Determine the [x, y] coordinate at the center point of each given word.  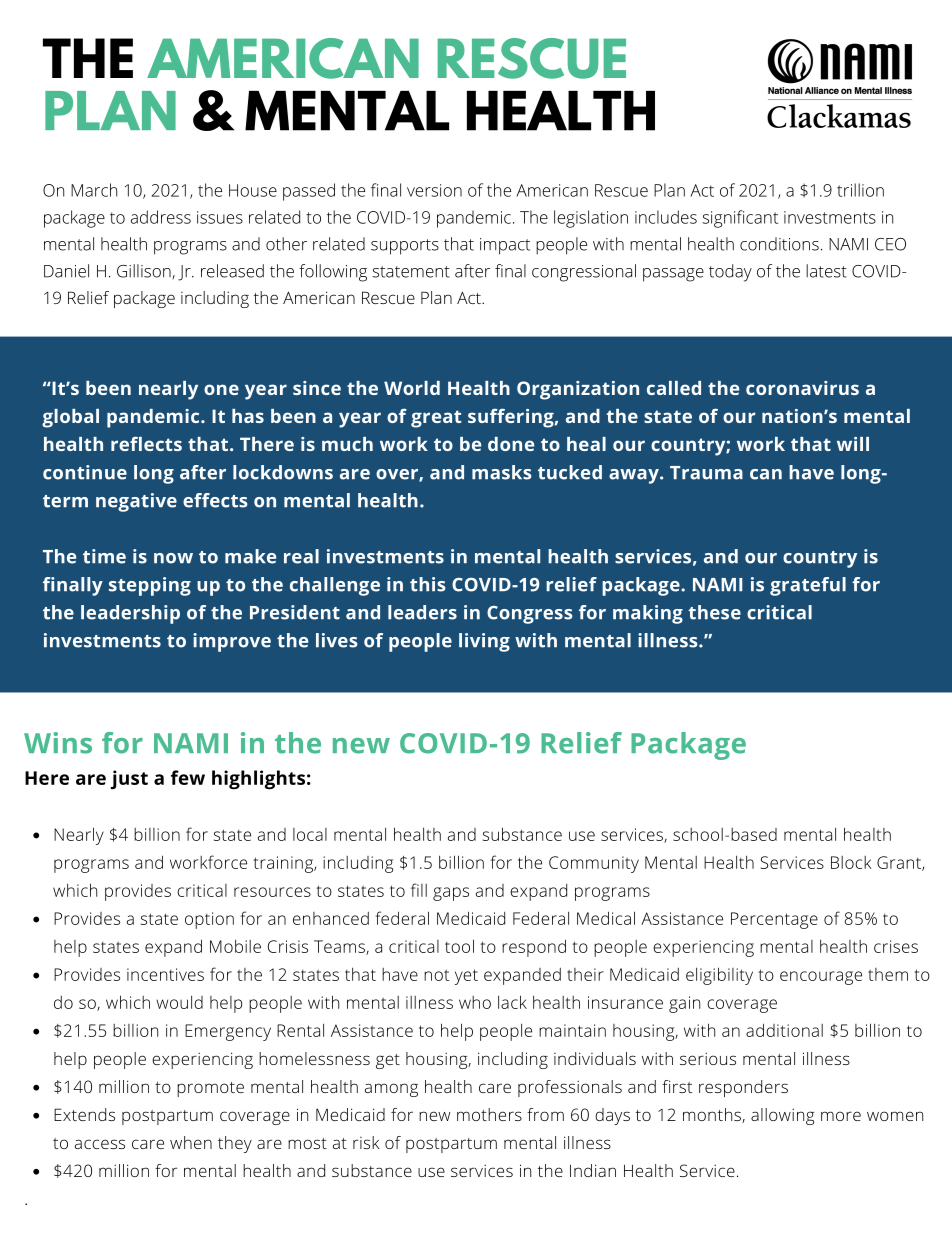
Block [851, 862]
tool [459, 946]
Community [594, 864]
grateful [808, 586]
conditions [779, 244]
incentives [165, 974]
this [428, 584]
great [436, 419]
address [161, 217]
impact [505, 246]
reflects [146, 443]
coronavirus [802, 388]
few [188, 777]
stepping [150, 586]
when [191, 1142]
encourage [821, 978]
